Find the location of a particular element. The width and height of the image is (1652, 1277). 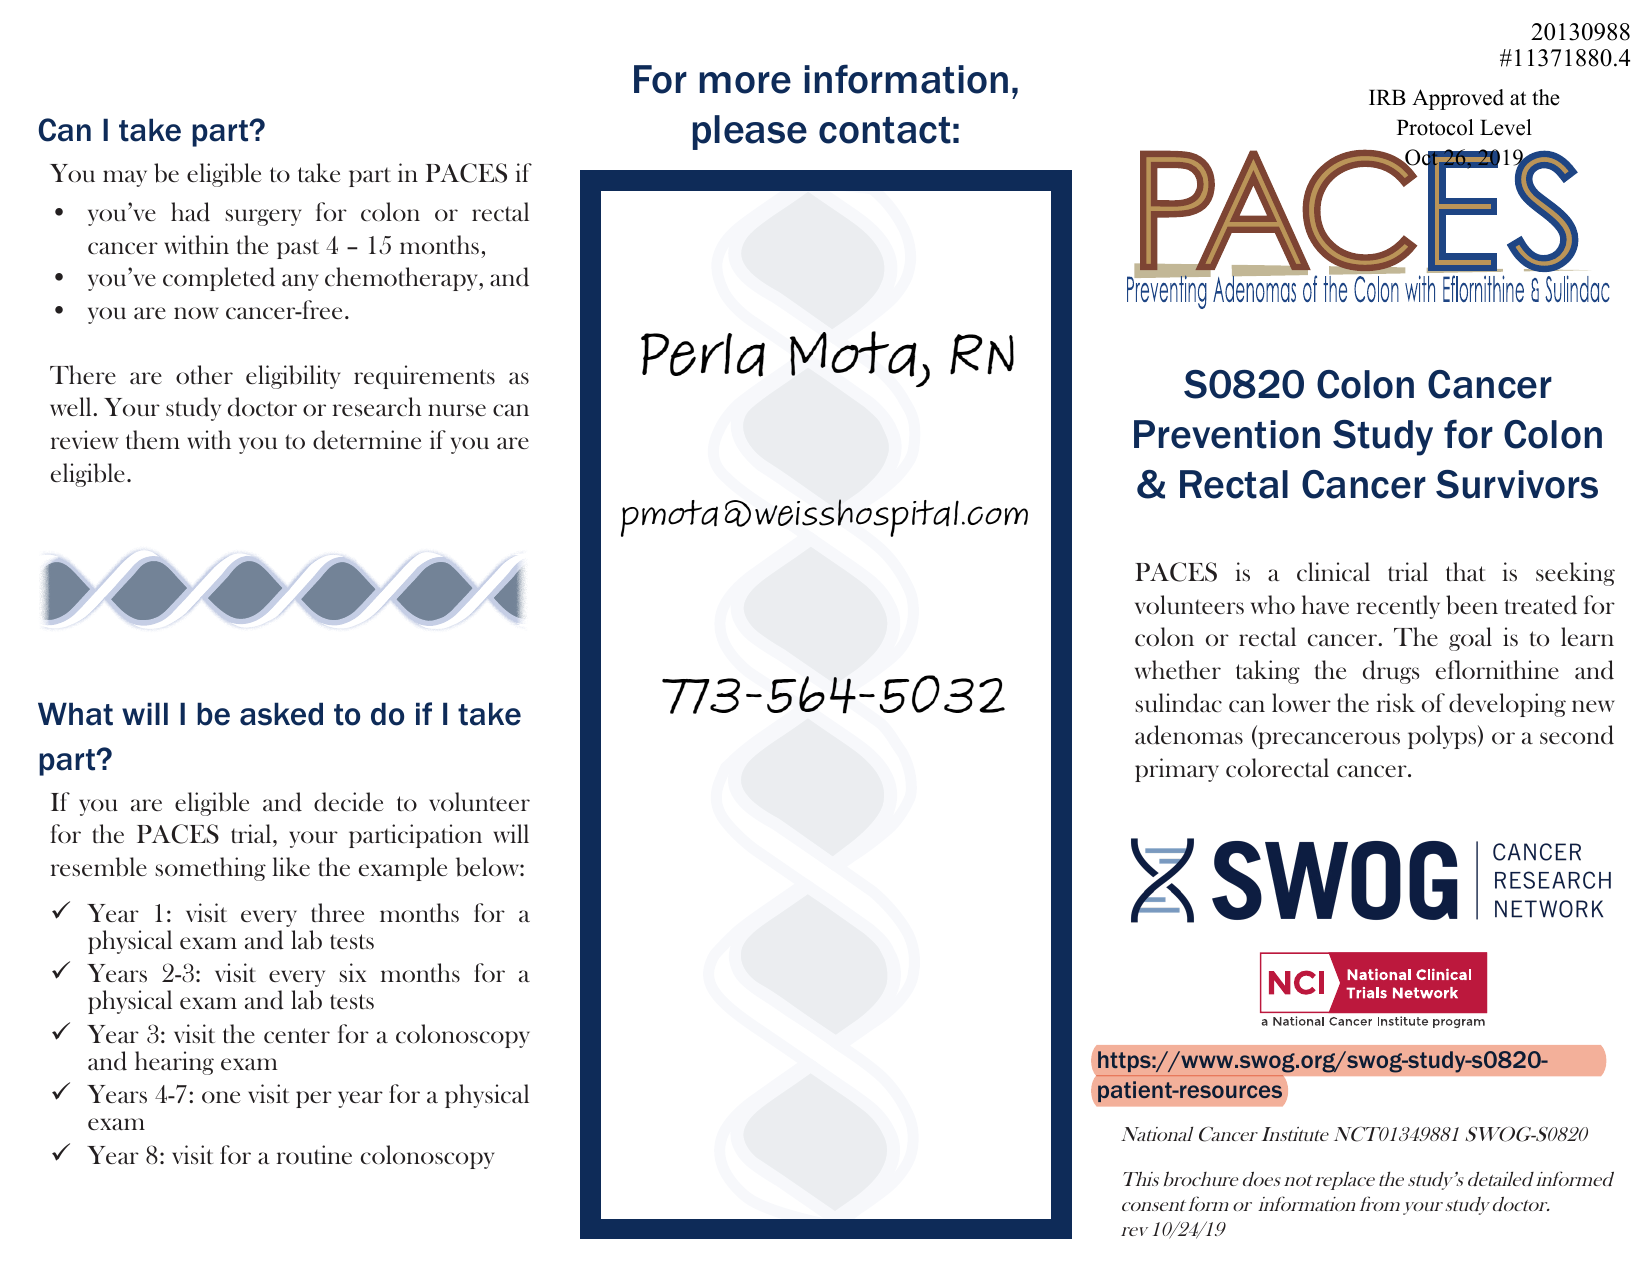

decide is located at coordinates (349, 802).
